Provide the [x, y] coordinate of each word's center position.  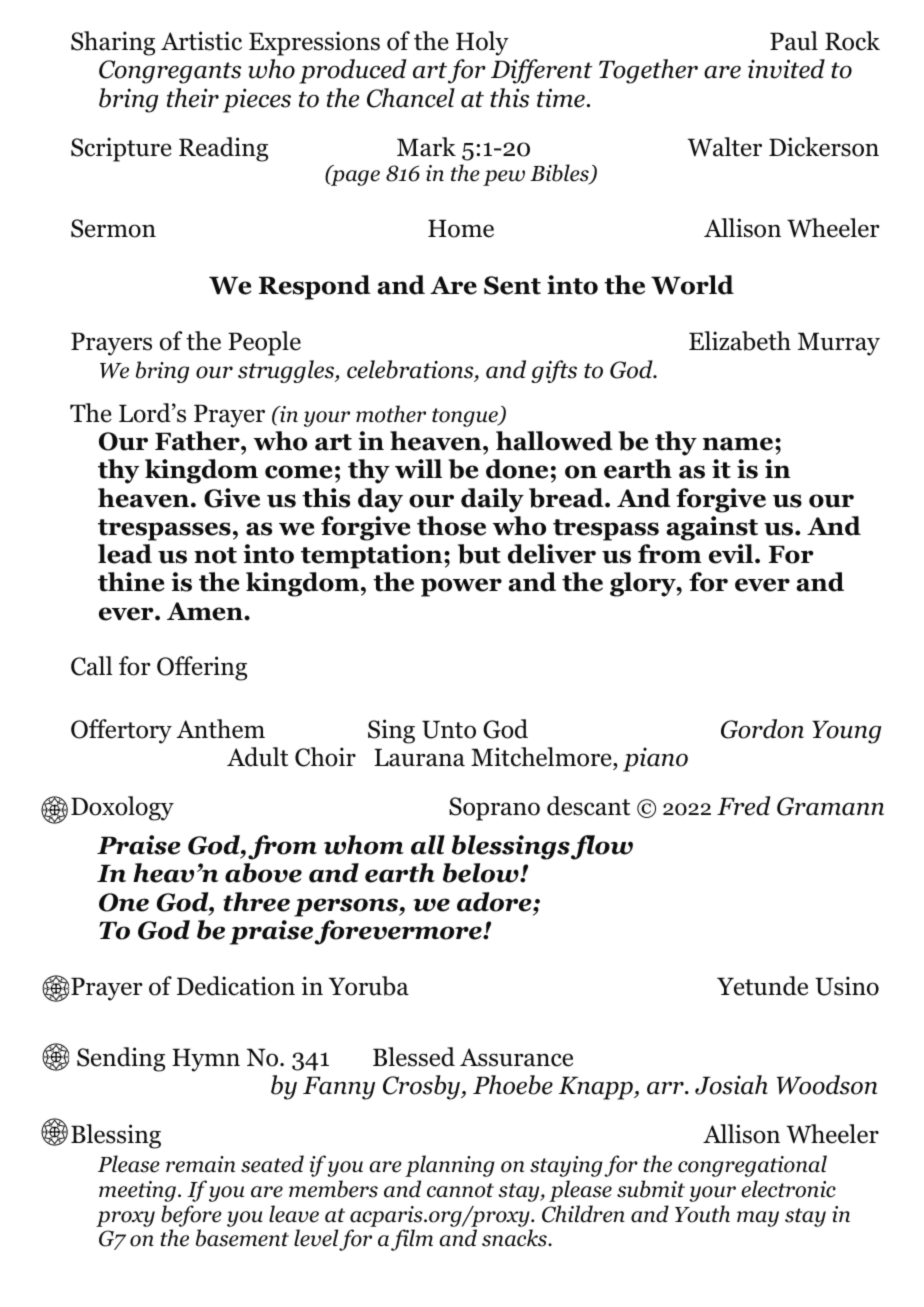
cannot [460, 1190]
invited [786, 69]
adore [495, 902]
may [758, 1219]
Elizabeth [740, 341]
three [256, 902]
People [264, 343]
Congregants [170, 72]
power [461, 587]
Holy [482, 43]
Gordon [762, 729]
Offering [202, 668]
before [191, 1216]
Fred [744, 806]
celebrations [411, 371]
